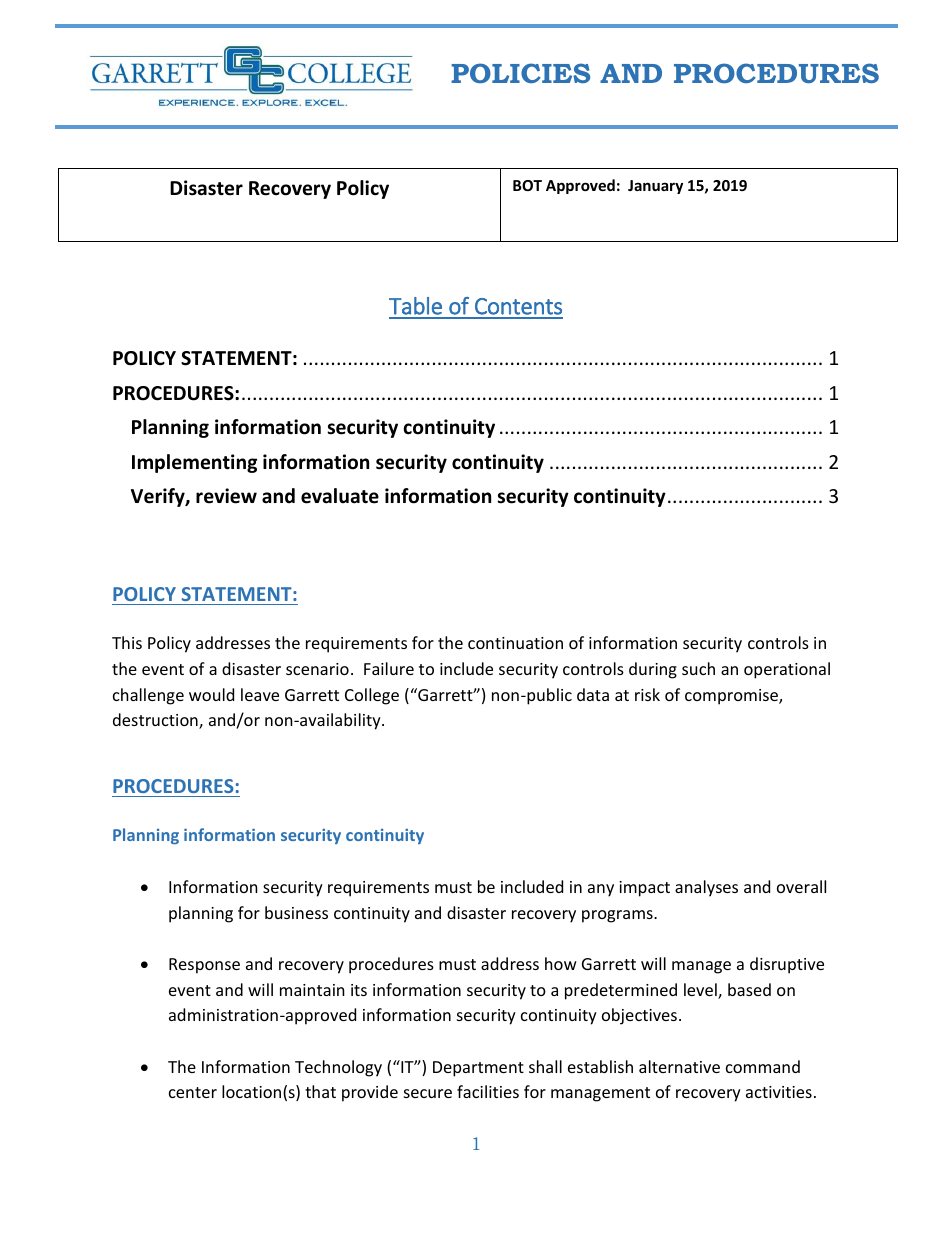 This screenshot has height=1233, width=952. What do you see at coordinates (655, 187) in the screenshot?
I see `January` at bounding box center [655, 187].
